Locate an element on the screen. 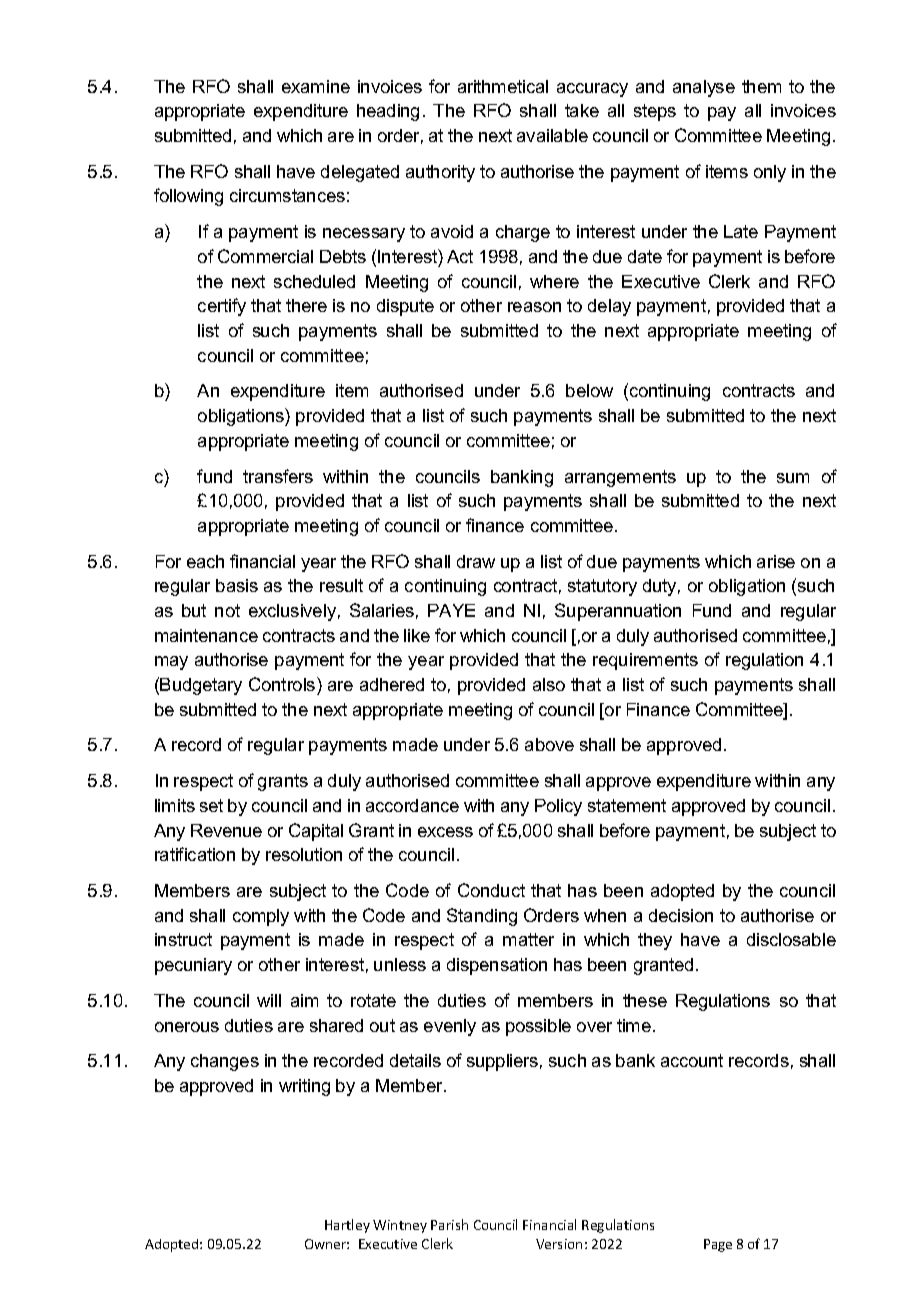  reason is located at coordinates (534, 307).
